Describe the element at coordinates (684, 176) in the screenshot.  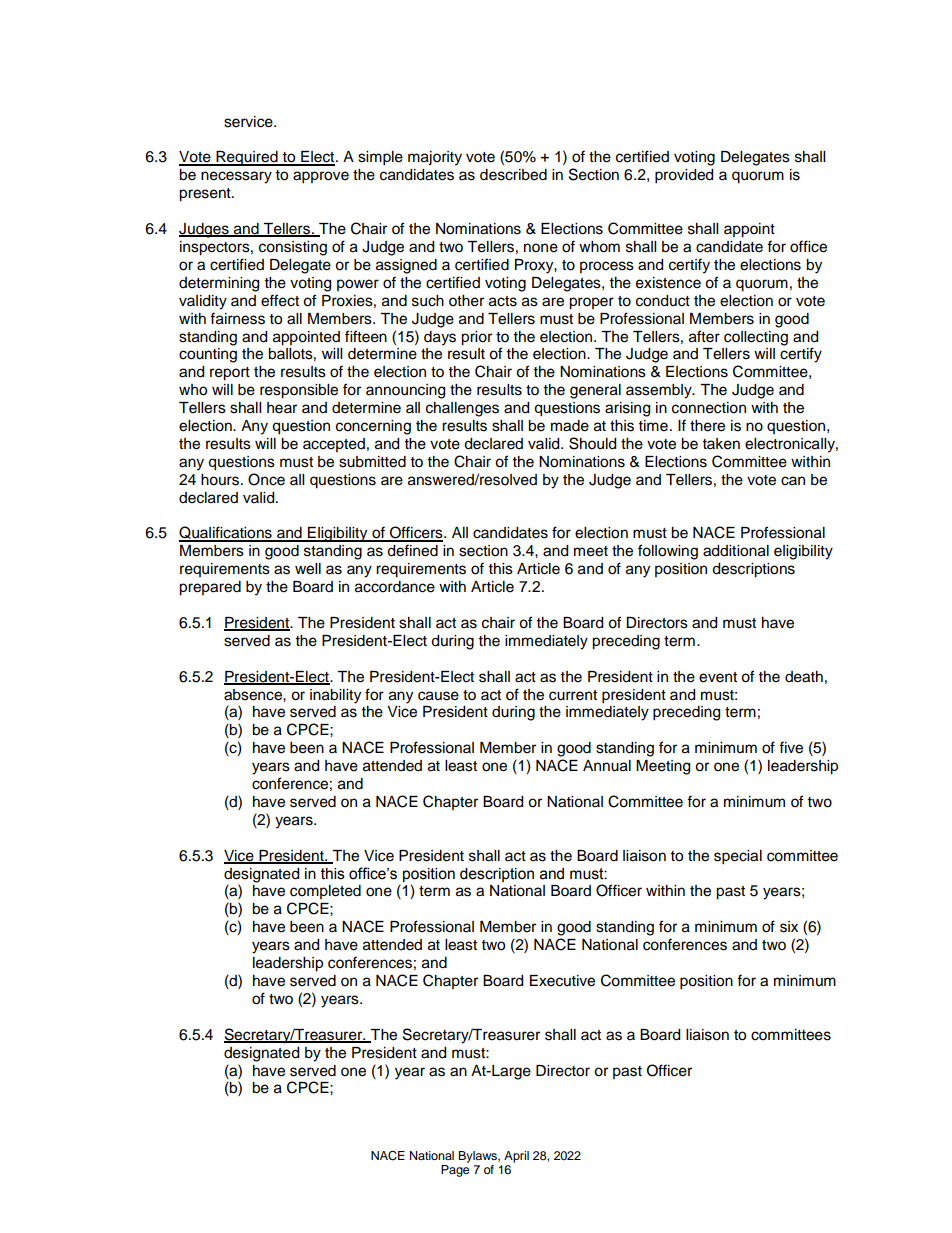
I see `provided` at that location.
